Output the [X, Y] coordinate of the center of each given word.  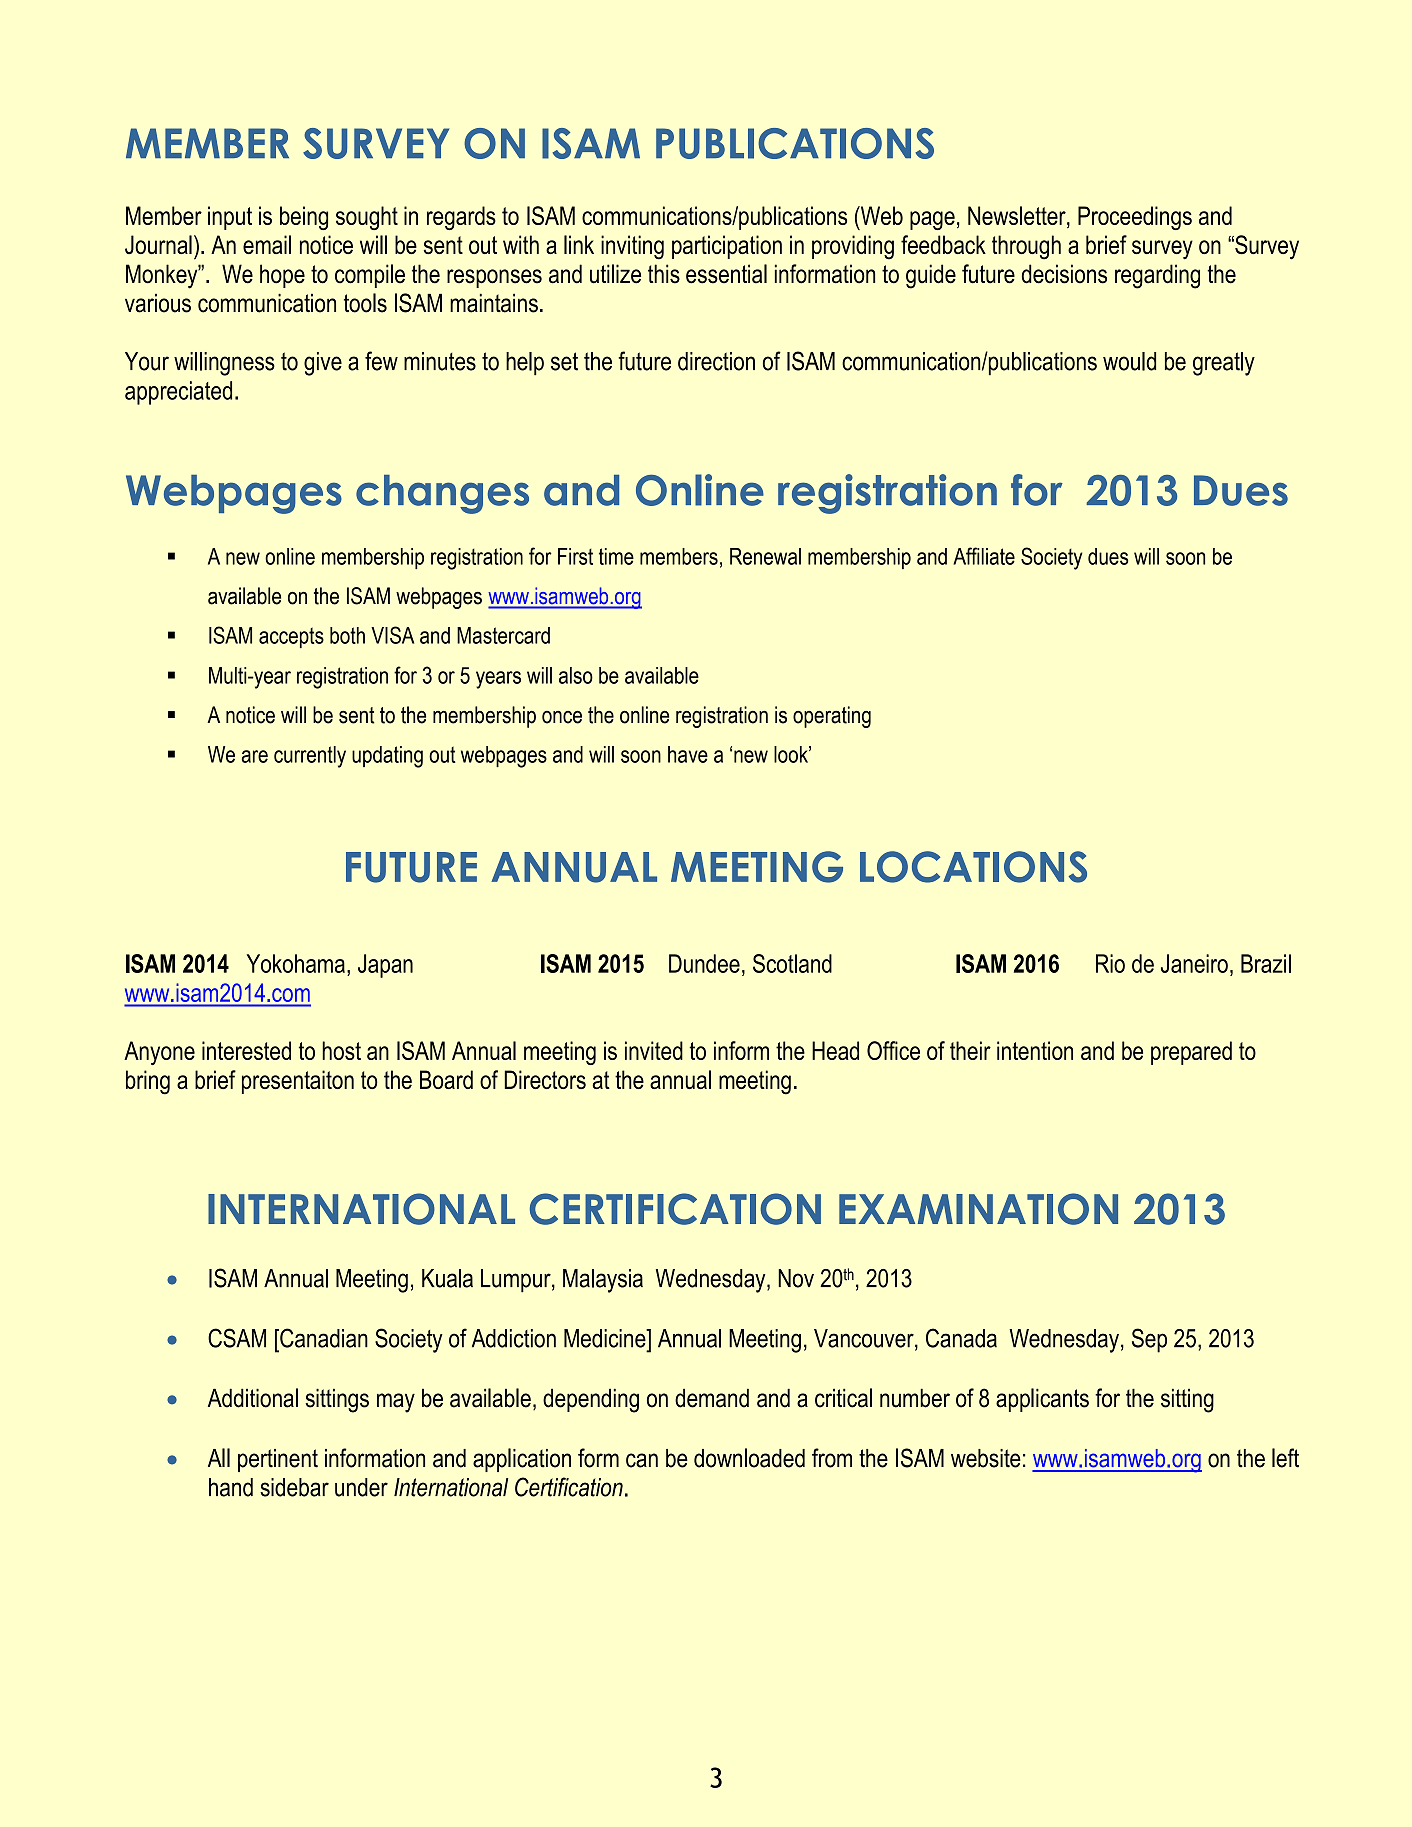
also [576, 675]
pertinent [278, 1460]
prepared [1191, 1053]
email [267, 244]
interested [246, 1050]
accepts [291, 637]
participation [727, 247]
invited [654, 1050]
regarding [1157, 276]
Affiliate [984, 556]
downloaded [749, 1458]
